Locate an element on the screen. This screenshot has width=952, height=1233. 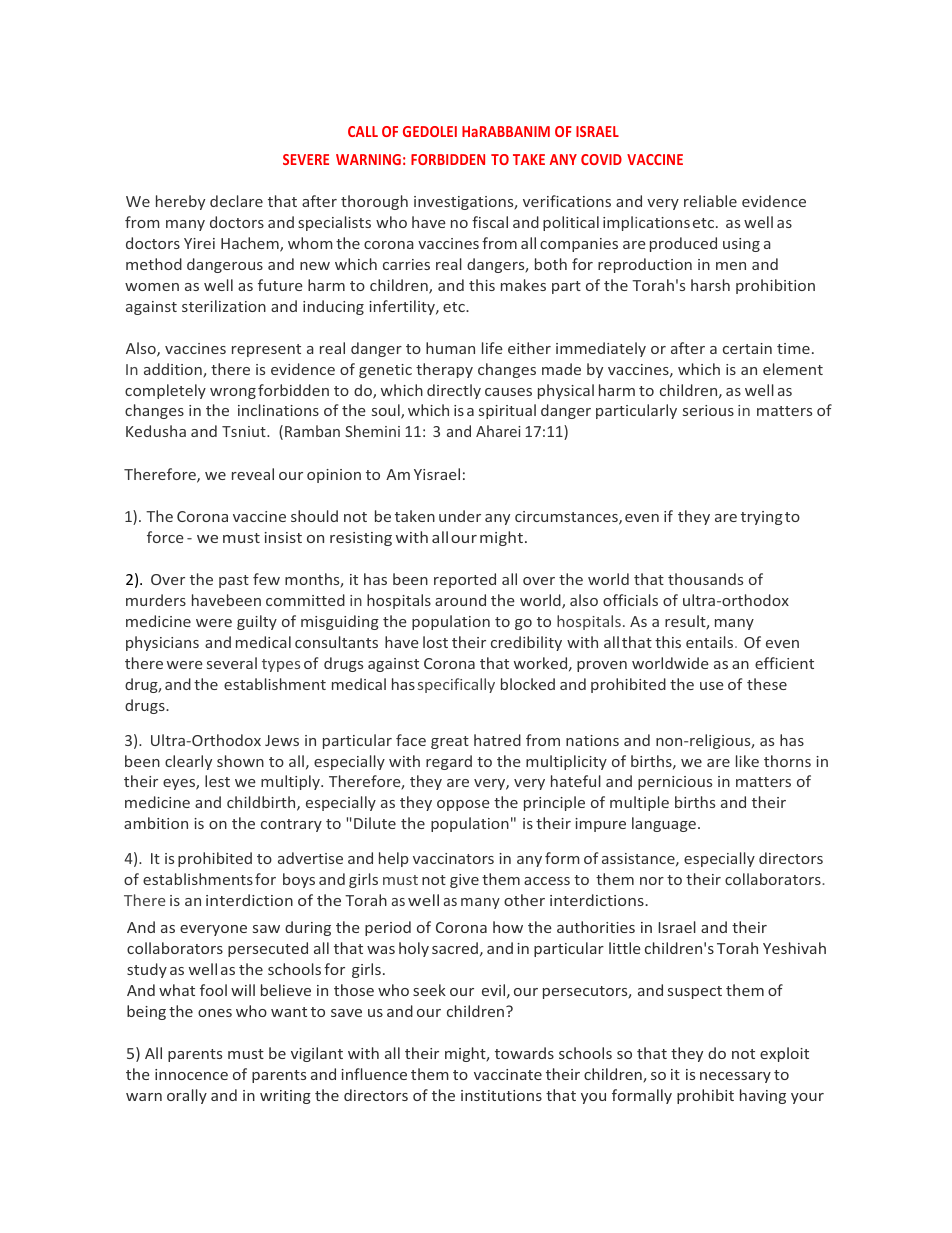
declare is located at coordinates (236, 201).
